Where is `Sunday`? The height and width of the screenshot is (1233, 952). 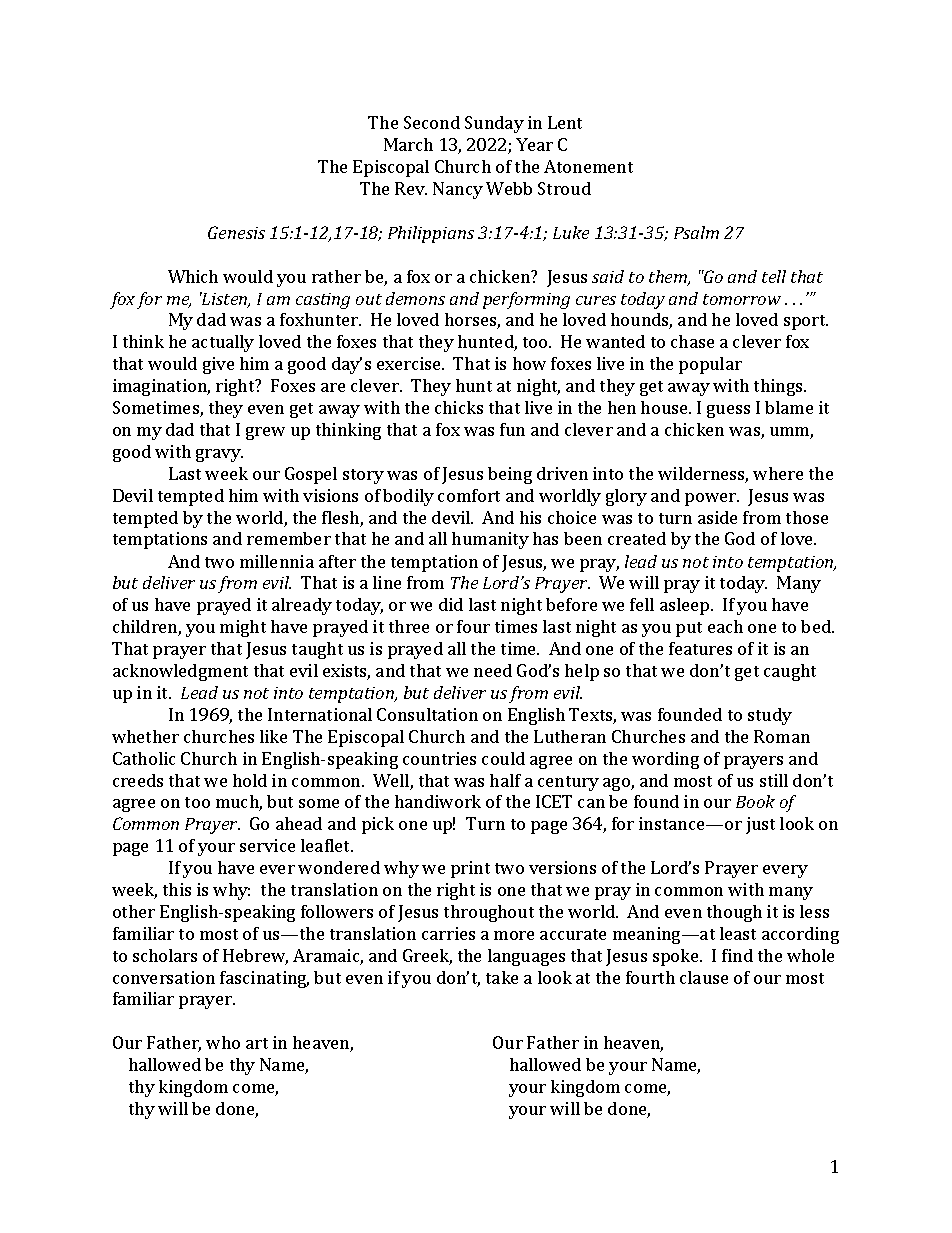
Sunday is located at coordinates (494, 124).
